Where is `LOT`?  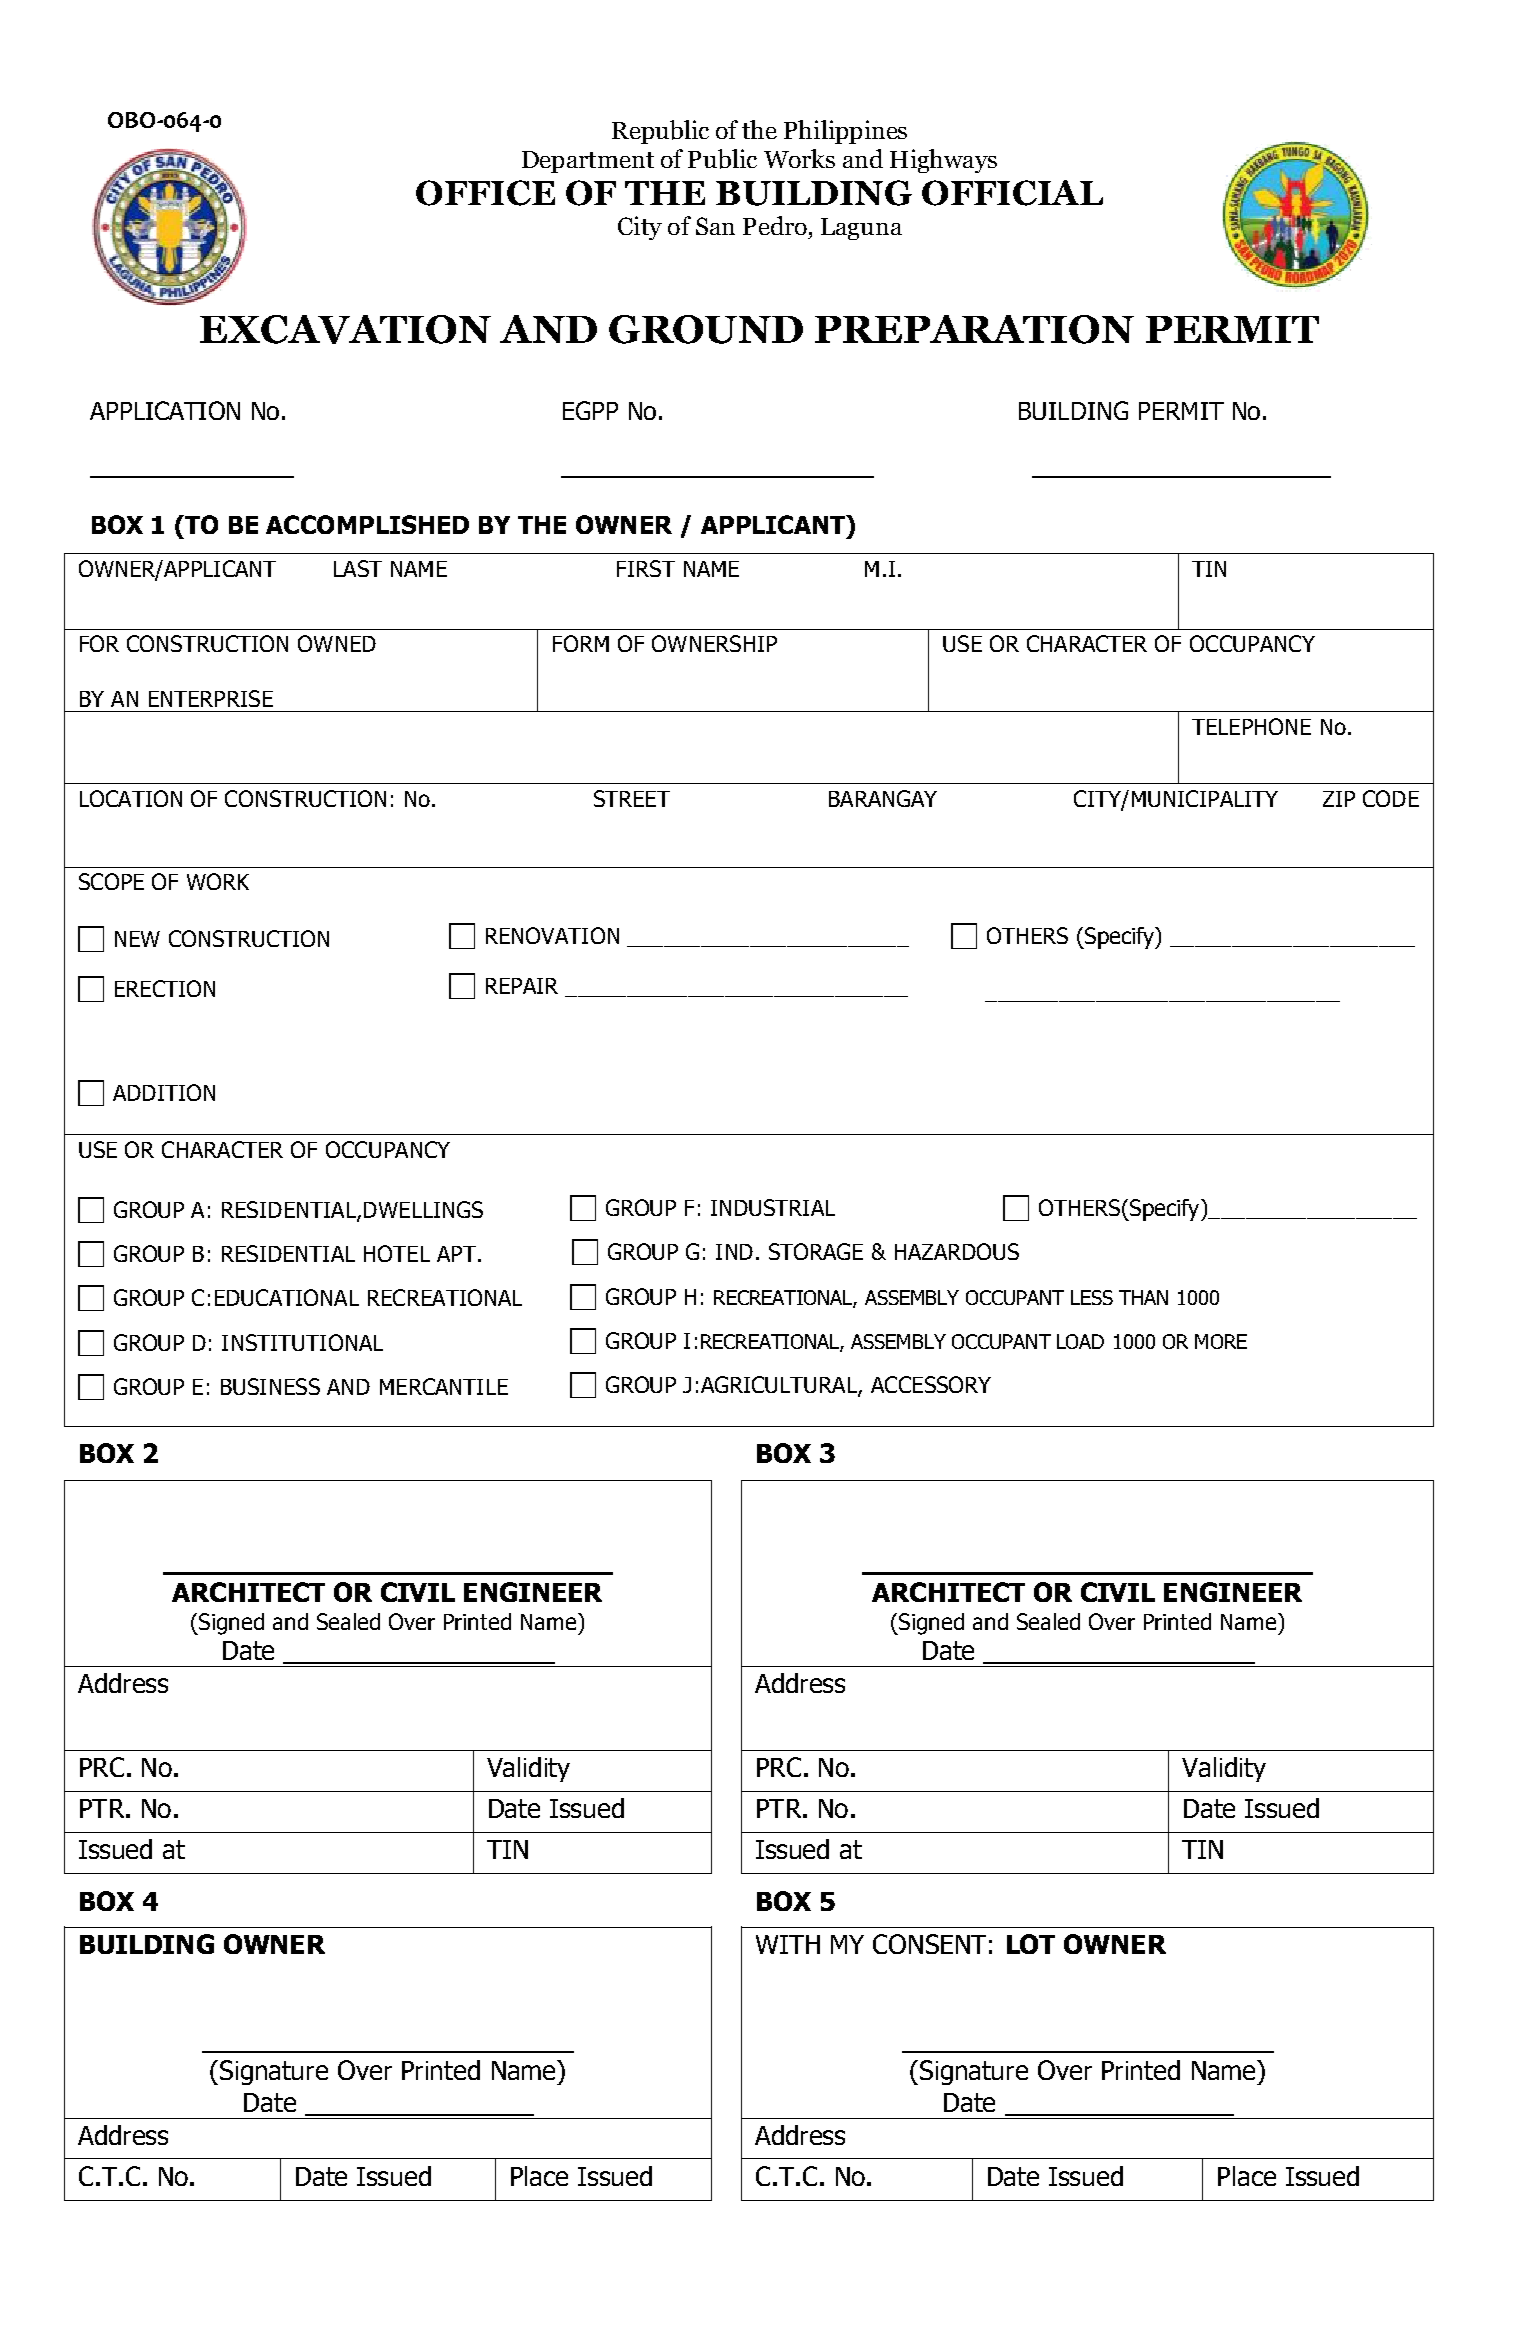
LOT is located at coordinates (1031, 1944).
